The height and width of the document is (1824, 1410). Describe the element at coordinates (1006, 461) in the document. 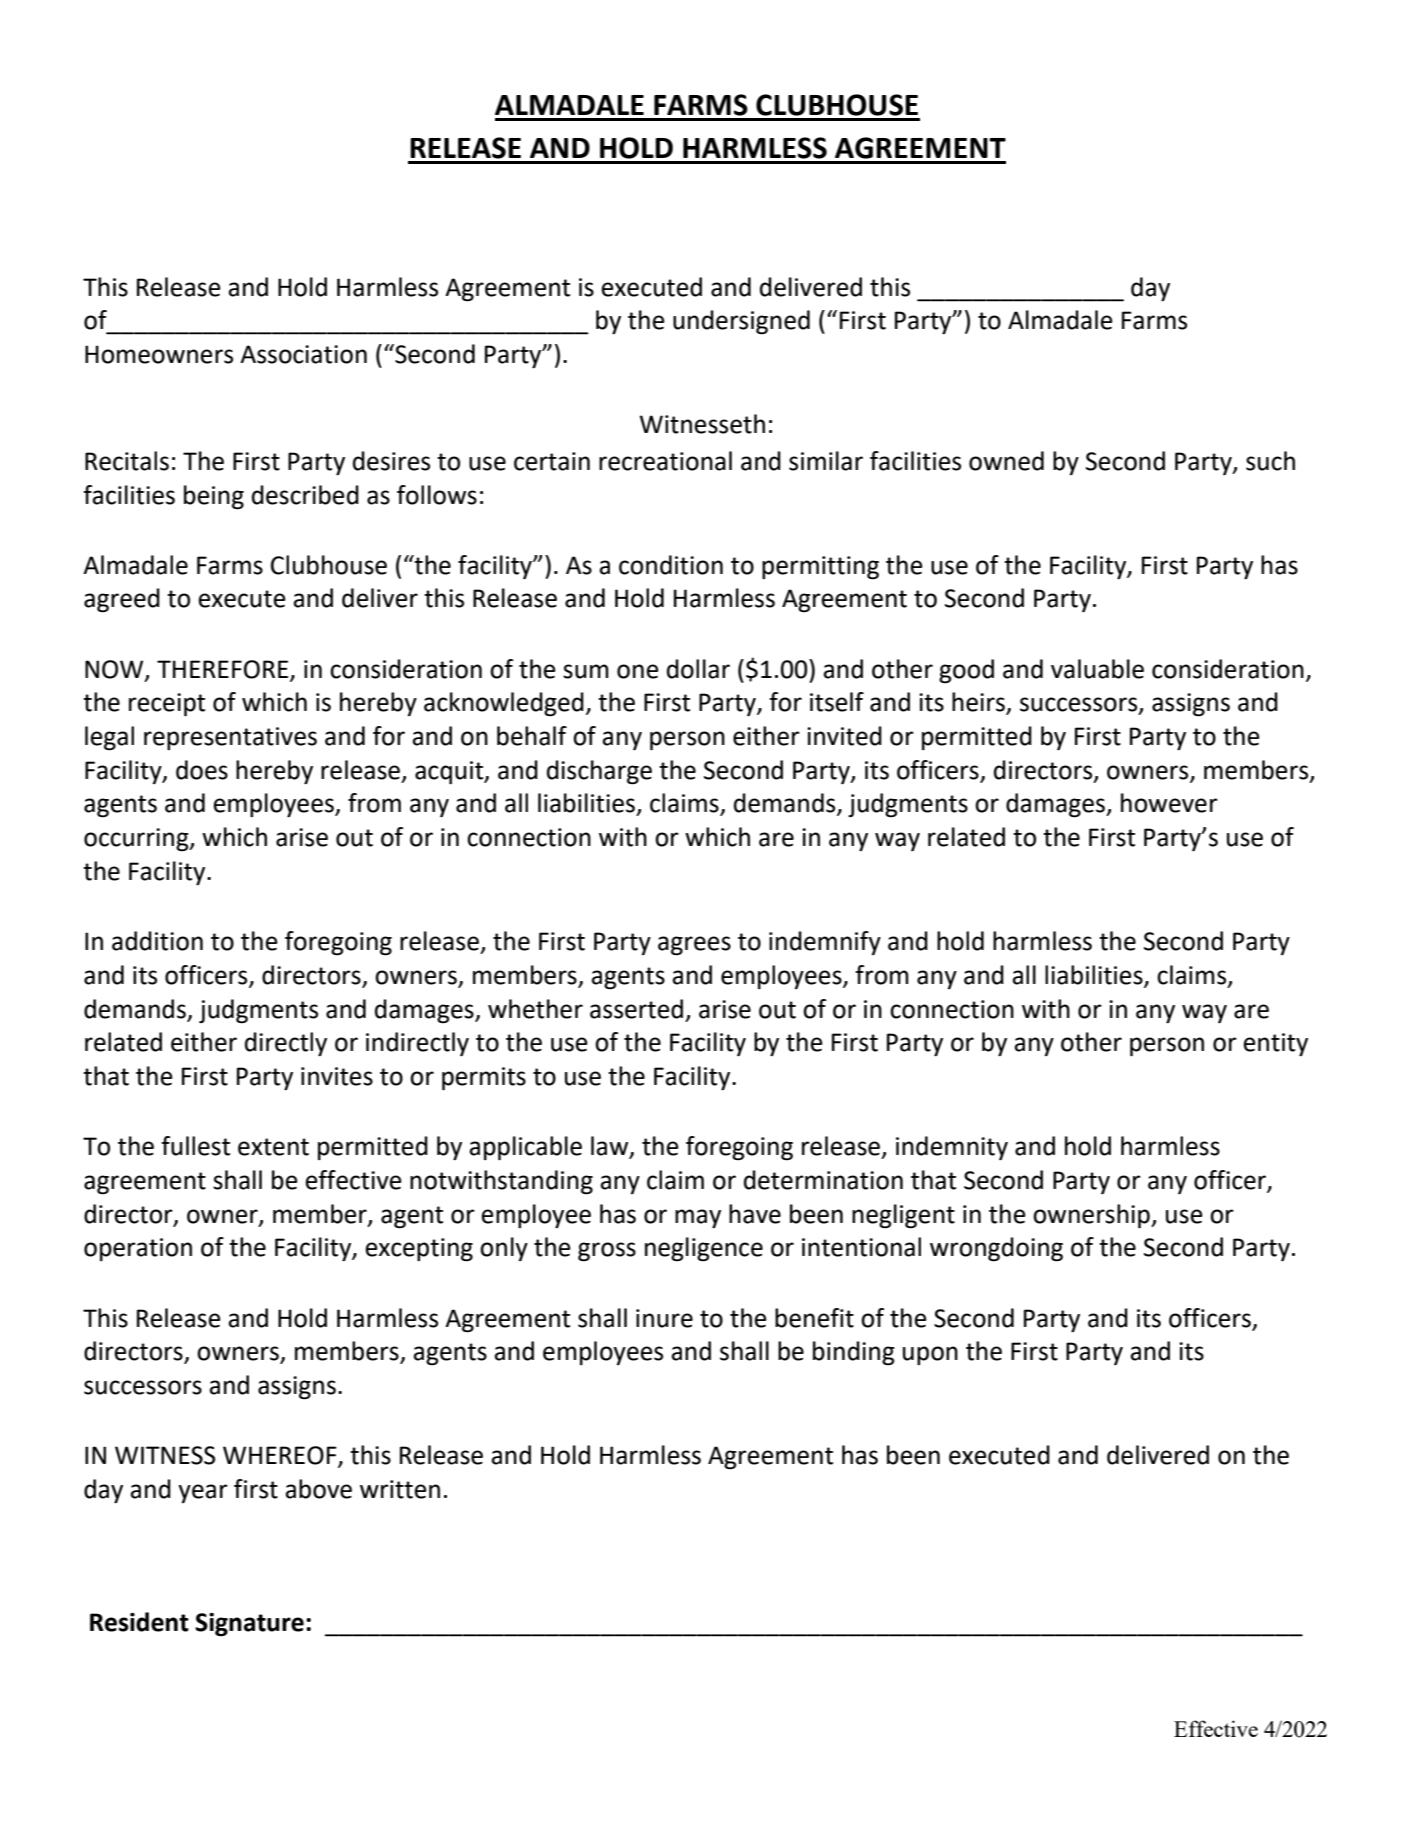

I see `owned` at that location.
